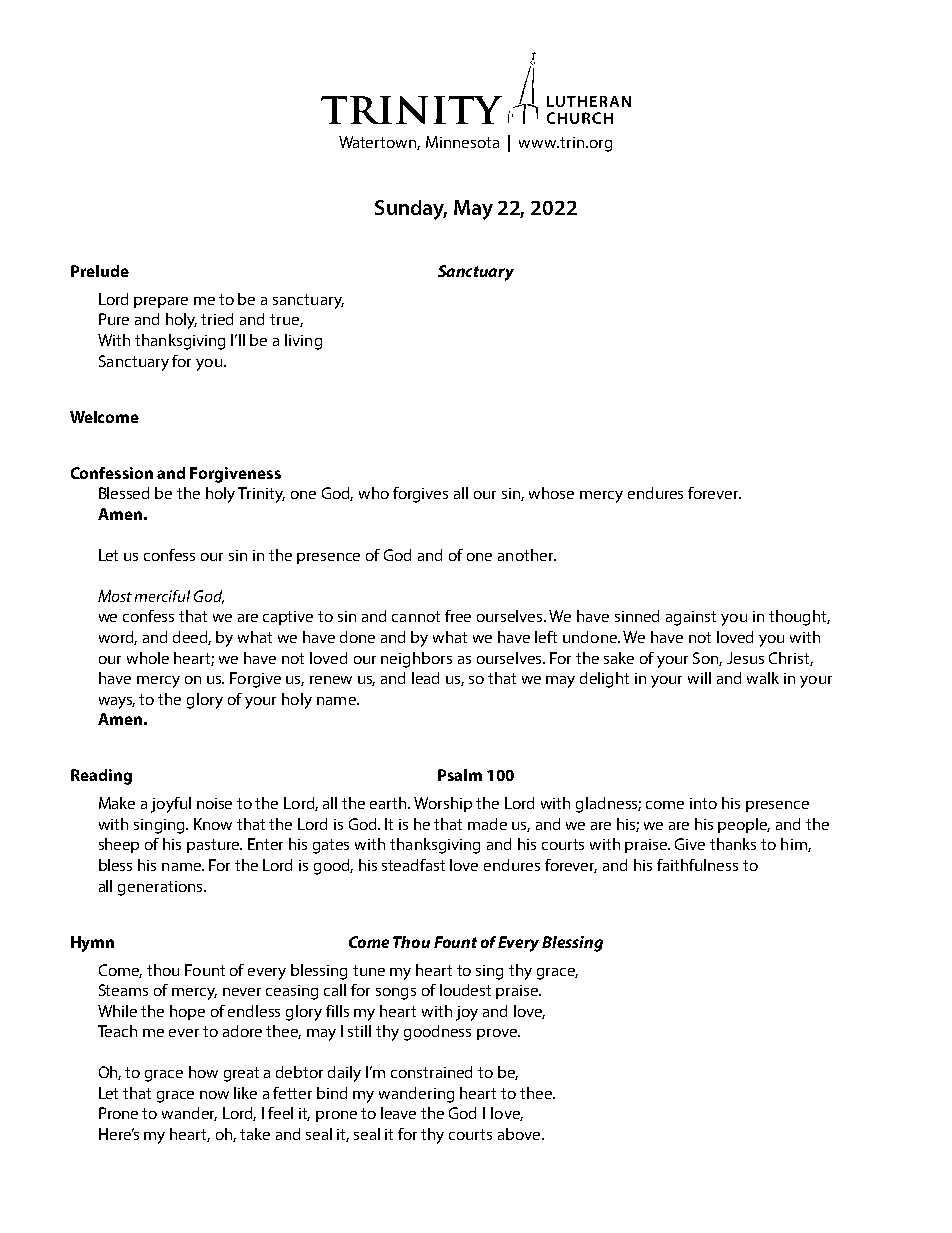  Describe the element at coordinates (398, 1113) in the page. I see `leave` at that location.
